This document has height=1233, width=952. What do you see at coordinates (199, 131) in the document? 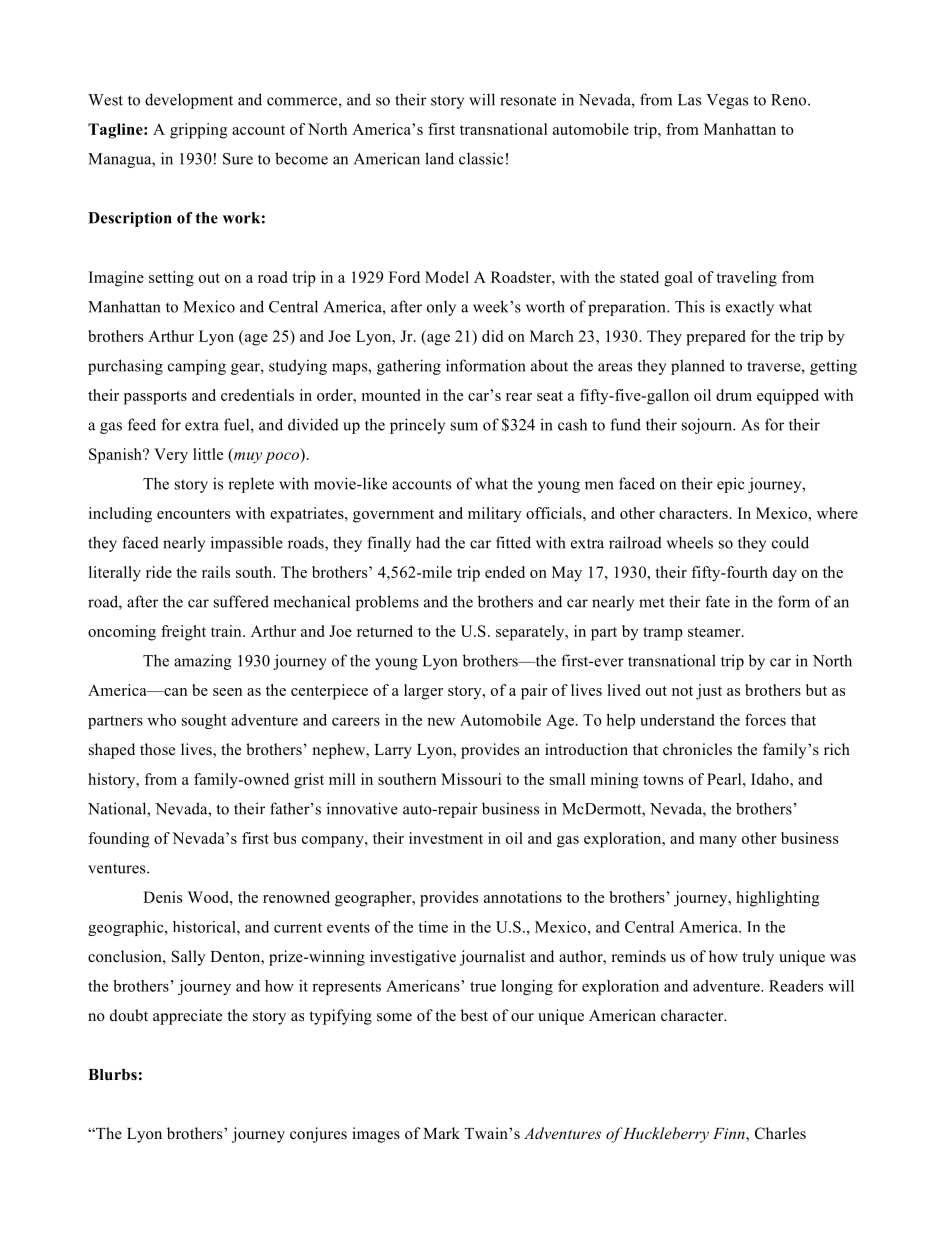
I see `gripping` at bounding box center [199, 131].
